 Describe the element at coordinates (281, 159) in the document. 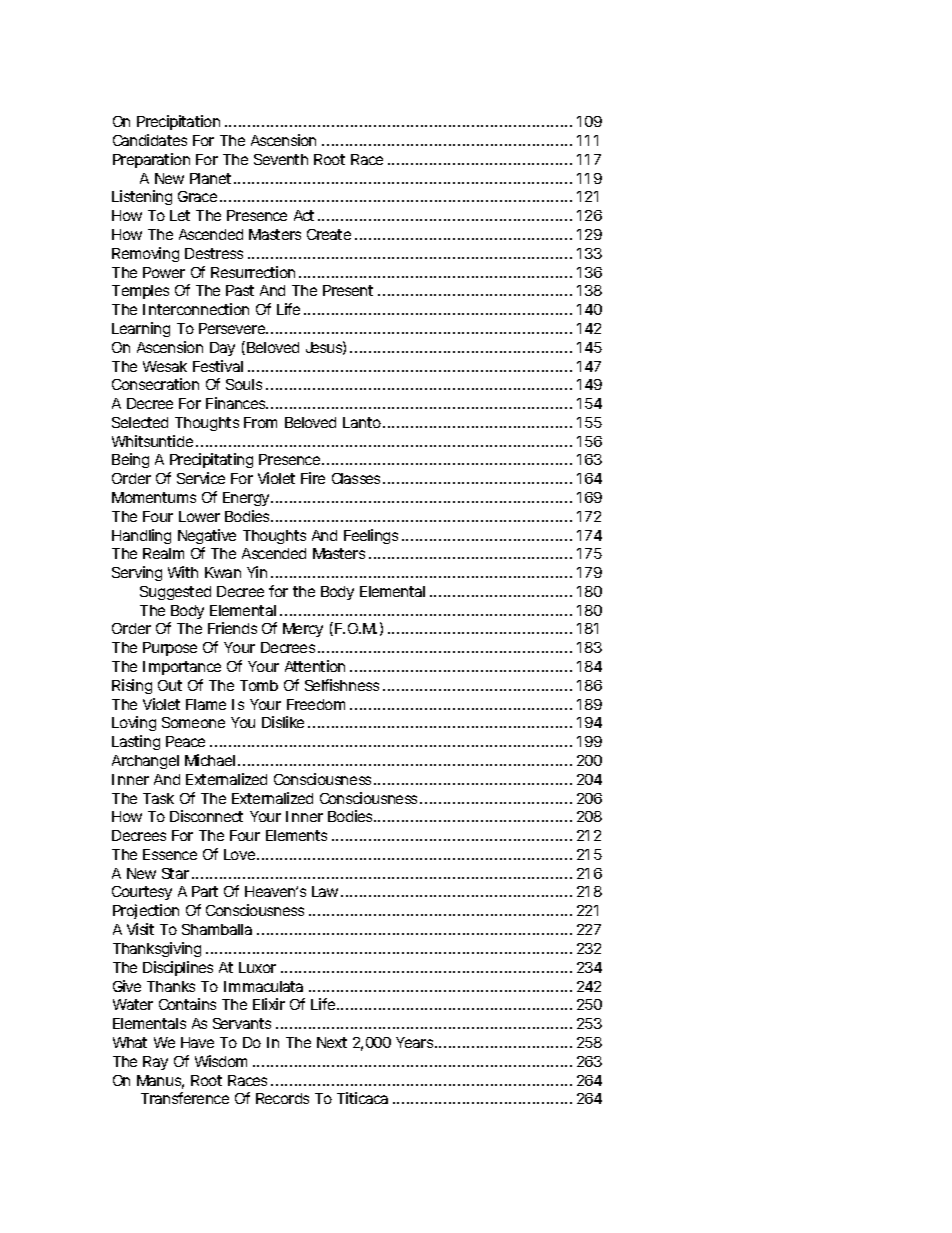

I see `Seventh` at that location.
